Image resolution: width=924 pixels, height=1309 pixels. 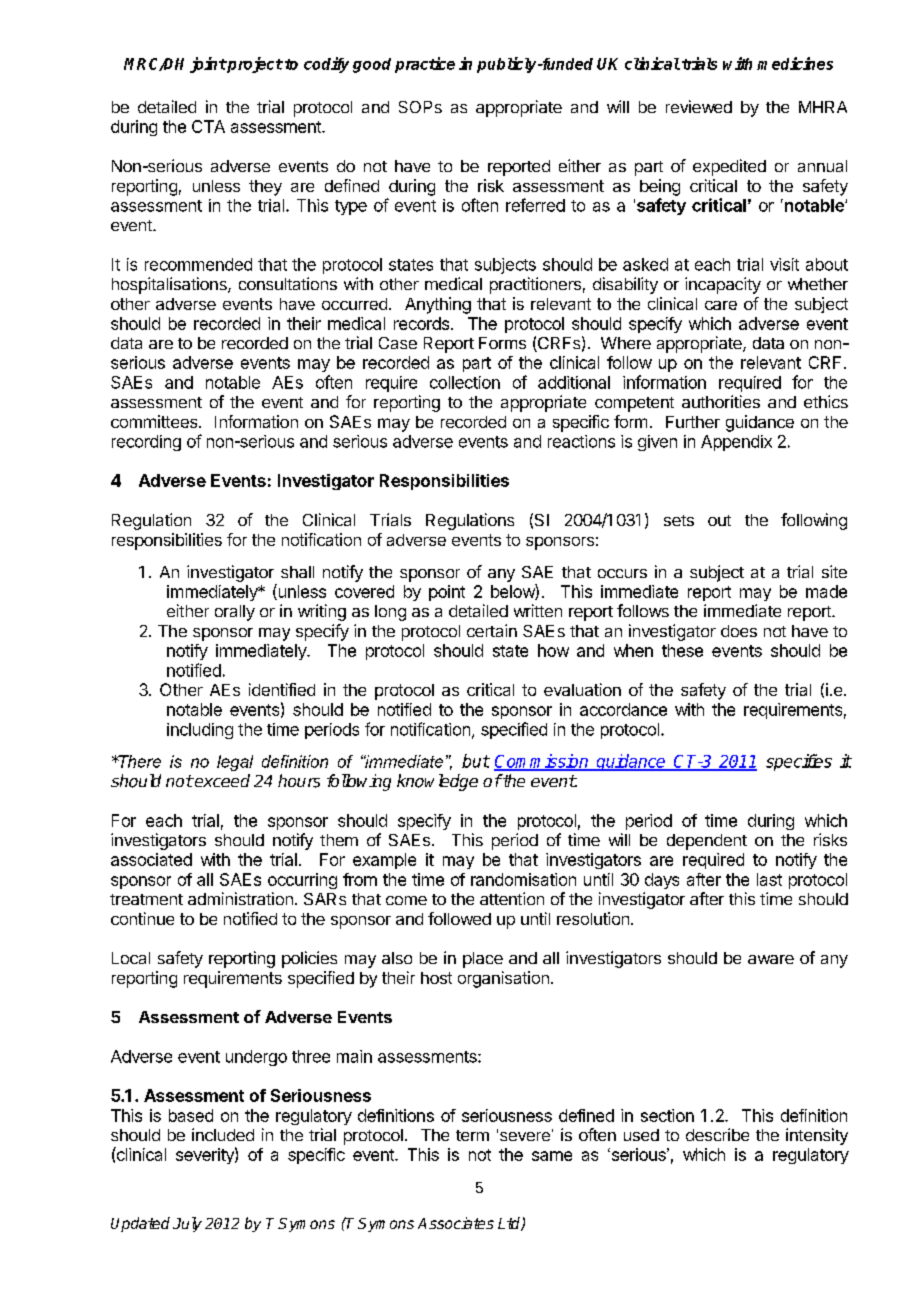 I want to click on certain, so click(x=492, y=630).
